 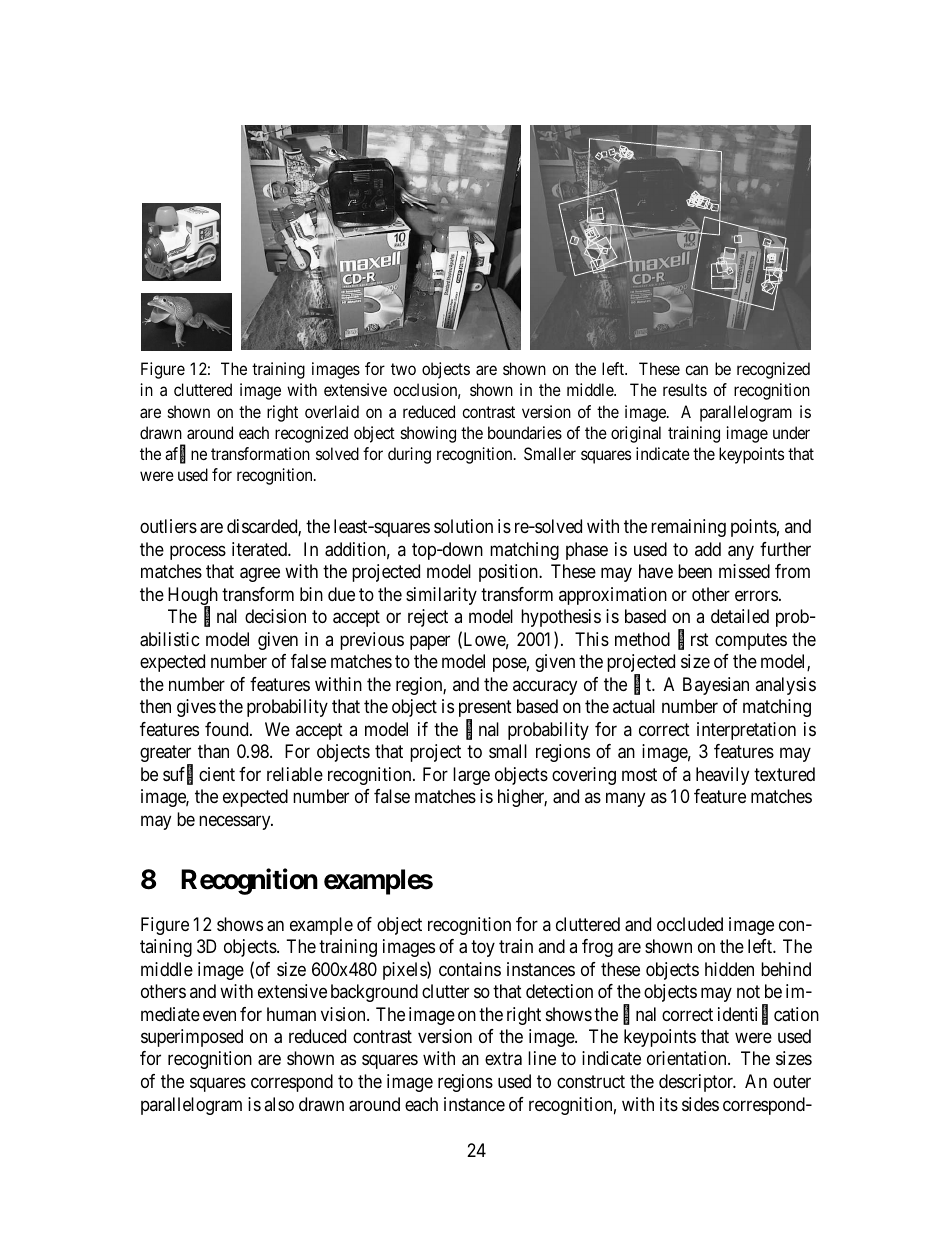 What do you see at coordinates (685, 389) in the screenshot?
I see `results` at bounding box center [685, 389].
